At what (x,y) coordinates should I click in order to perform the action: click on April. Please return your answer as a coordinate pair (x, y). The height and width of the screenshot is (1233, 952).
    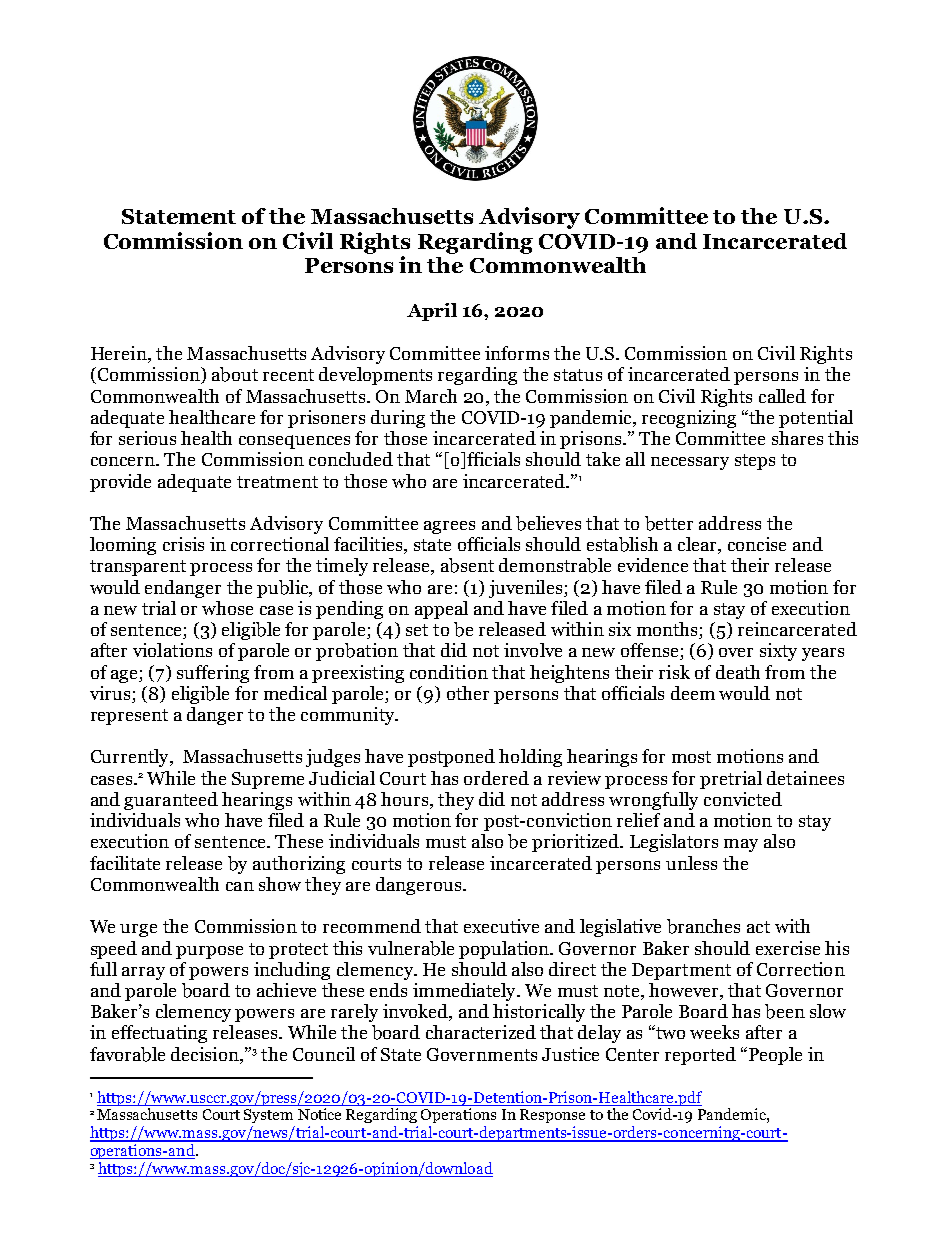
    Looking at the image, I should click on (432, 312).
